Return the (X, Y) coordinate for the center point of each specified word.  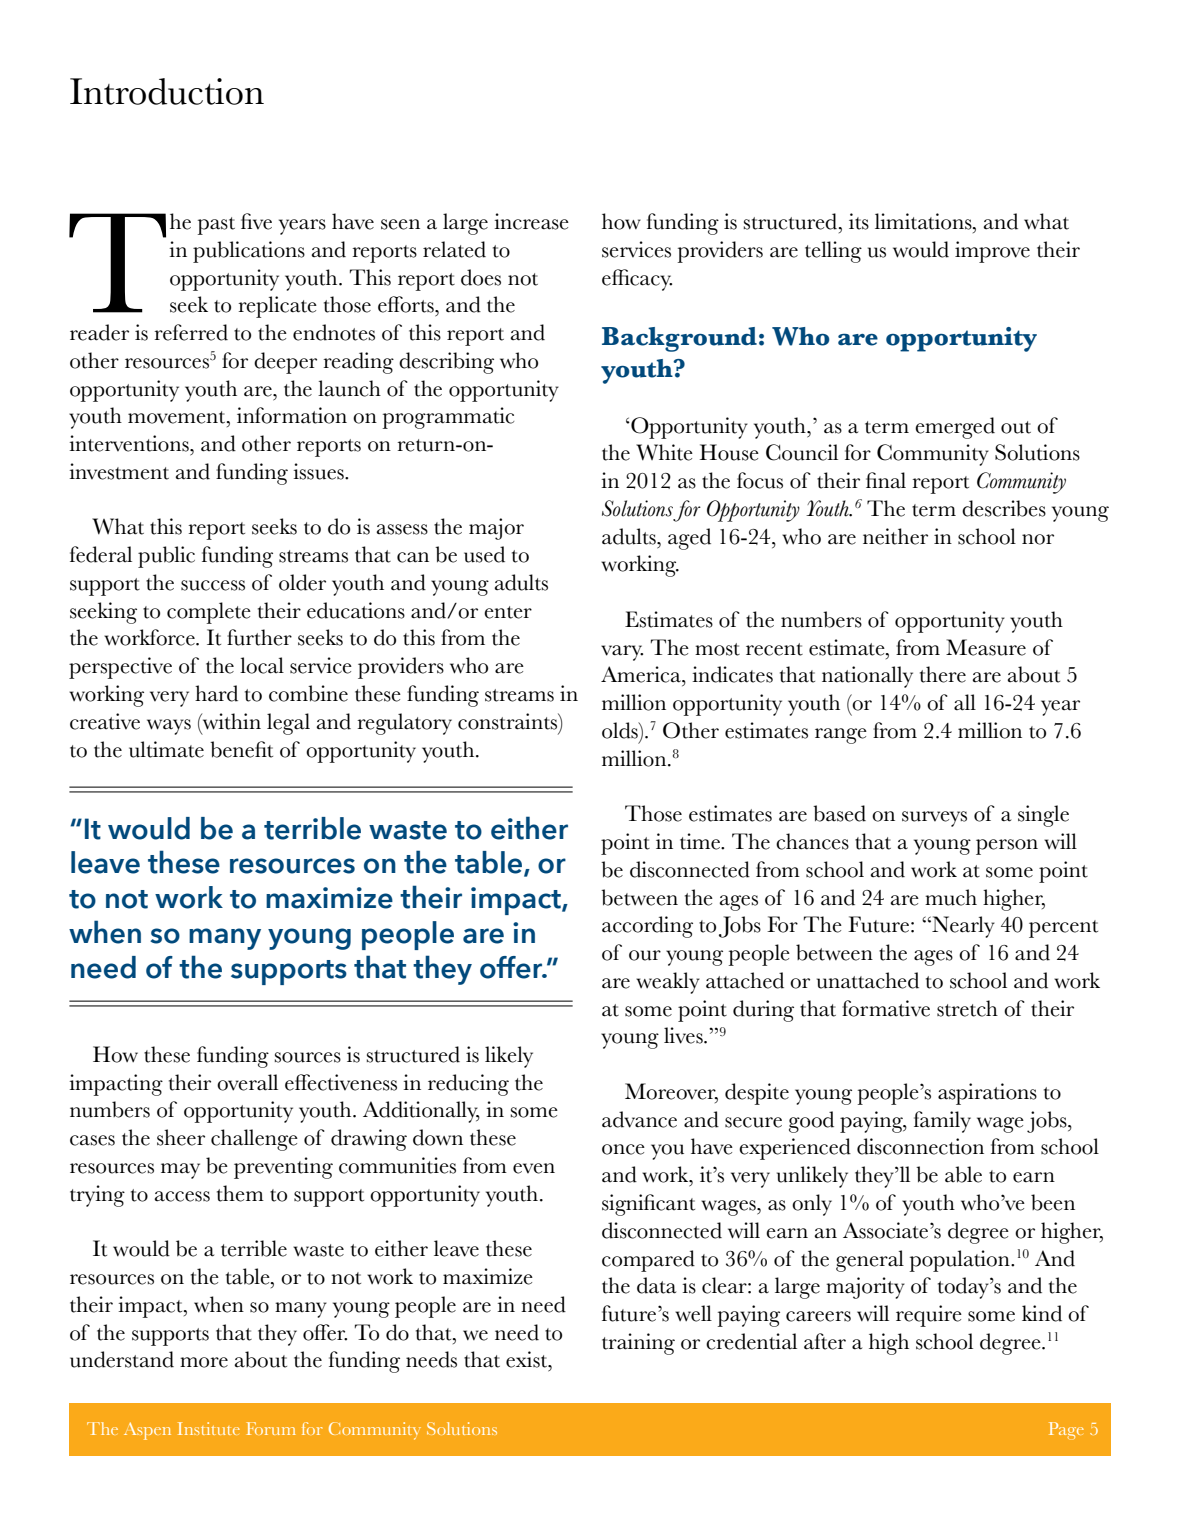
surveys (934, 819)
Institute (209, 1428)
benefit (241, 749)
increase (531, 221)
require (929, 1316)
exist (528, 1359)
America (642, 674)
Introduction (167, 91)
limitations (924, 221)
